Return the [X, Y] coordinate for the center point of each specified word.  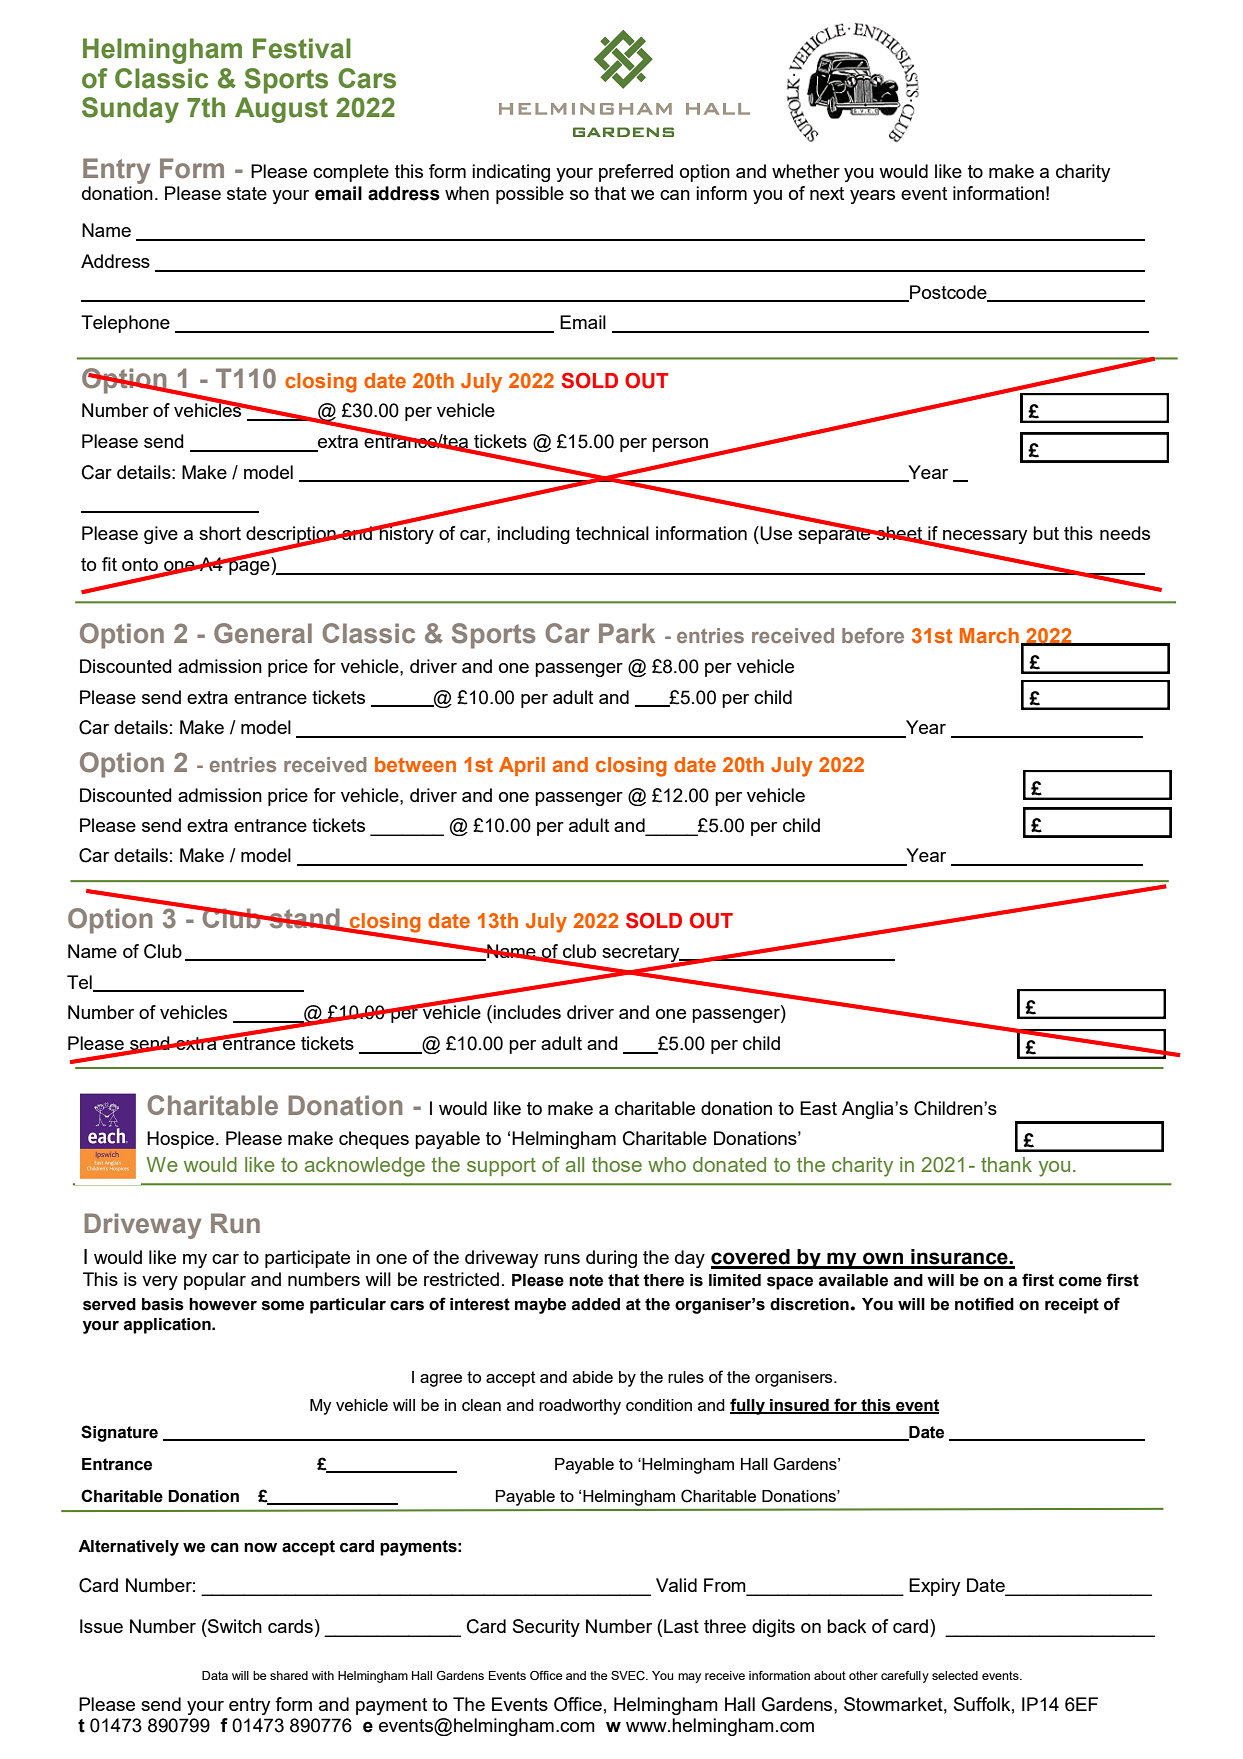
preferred [636, 173]
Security [546, 1628]
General [263, 633]
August [281, 110]
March [989, 635]
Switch [234, 1626]
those [617, 1164]
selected [955, 1675]
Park [627, 633]
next [827, 193]
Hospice [180, 1140]
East [818, 1108]
